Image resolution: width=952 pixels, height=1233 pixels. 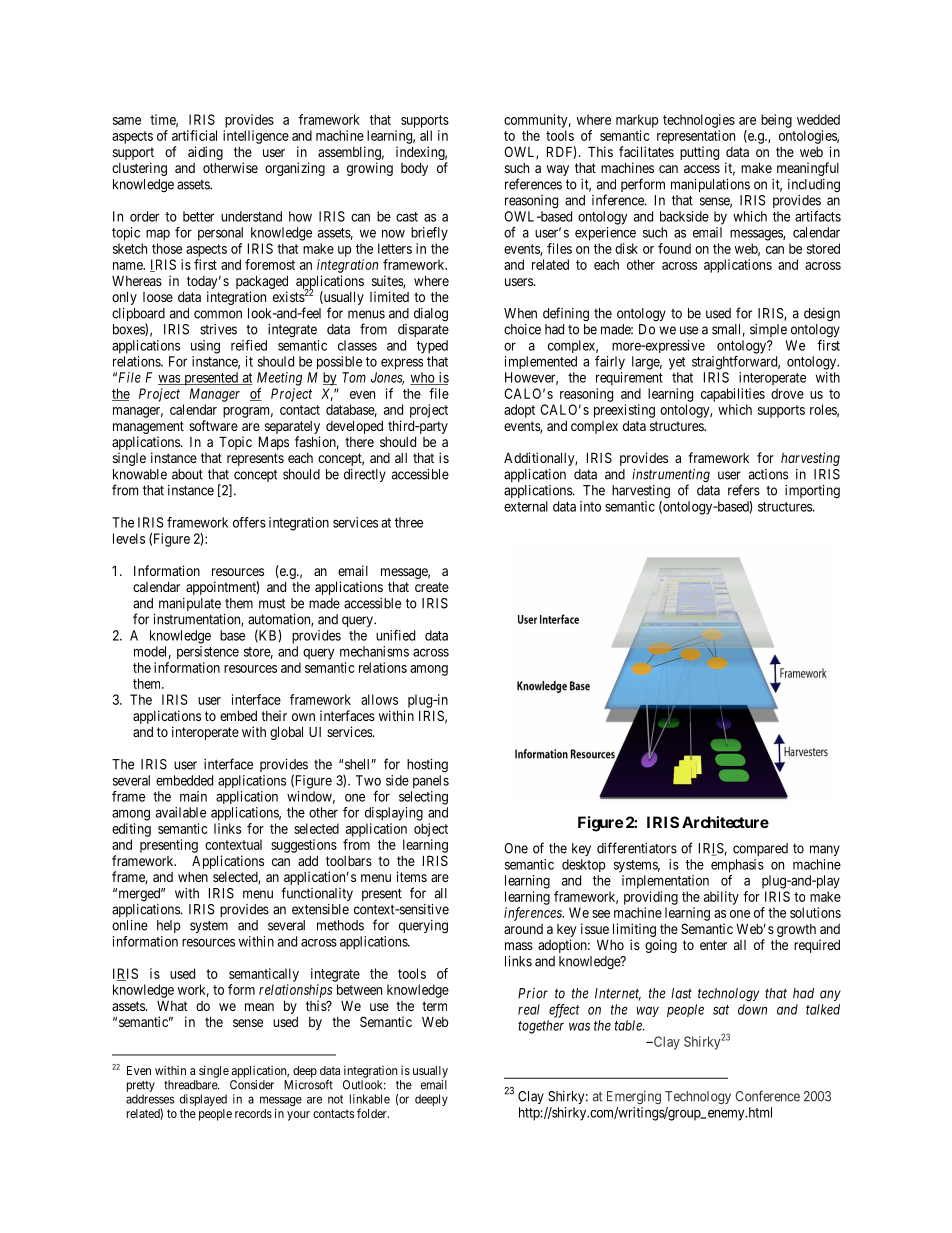 What do you see at coordinates (181, 812) in the page?
I see `available` at bounding box center [181, 812].
